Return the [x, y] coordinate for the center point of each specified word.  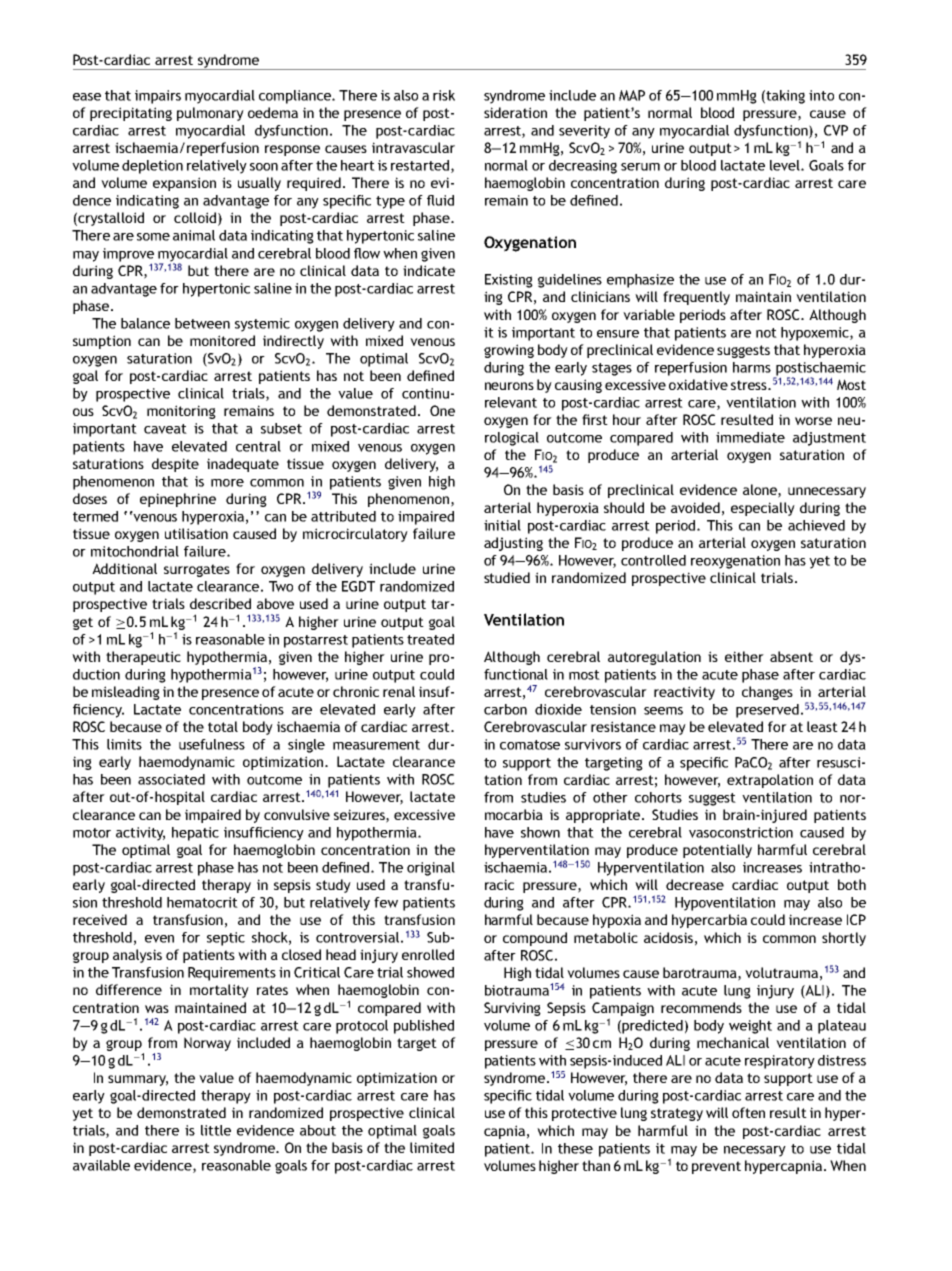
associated [171, 779]
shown [540, 832]
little [216, 1130]
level [786, 165]
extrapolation [770, 781]
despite [175, 465]
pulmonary [210, 114]
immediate [750, 437]
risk [444, 95]
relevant [511, 402]
